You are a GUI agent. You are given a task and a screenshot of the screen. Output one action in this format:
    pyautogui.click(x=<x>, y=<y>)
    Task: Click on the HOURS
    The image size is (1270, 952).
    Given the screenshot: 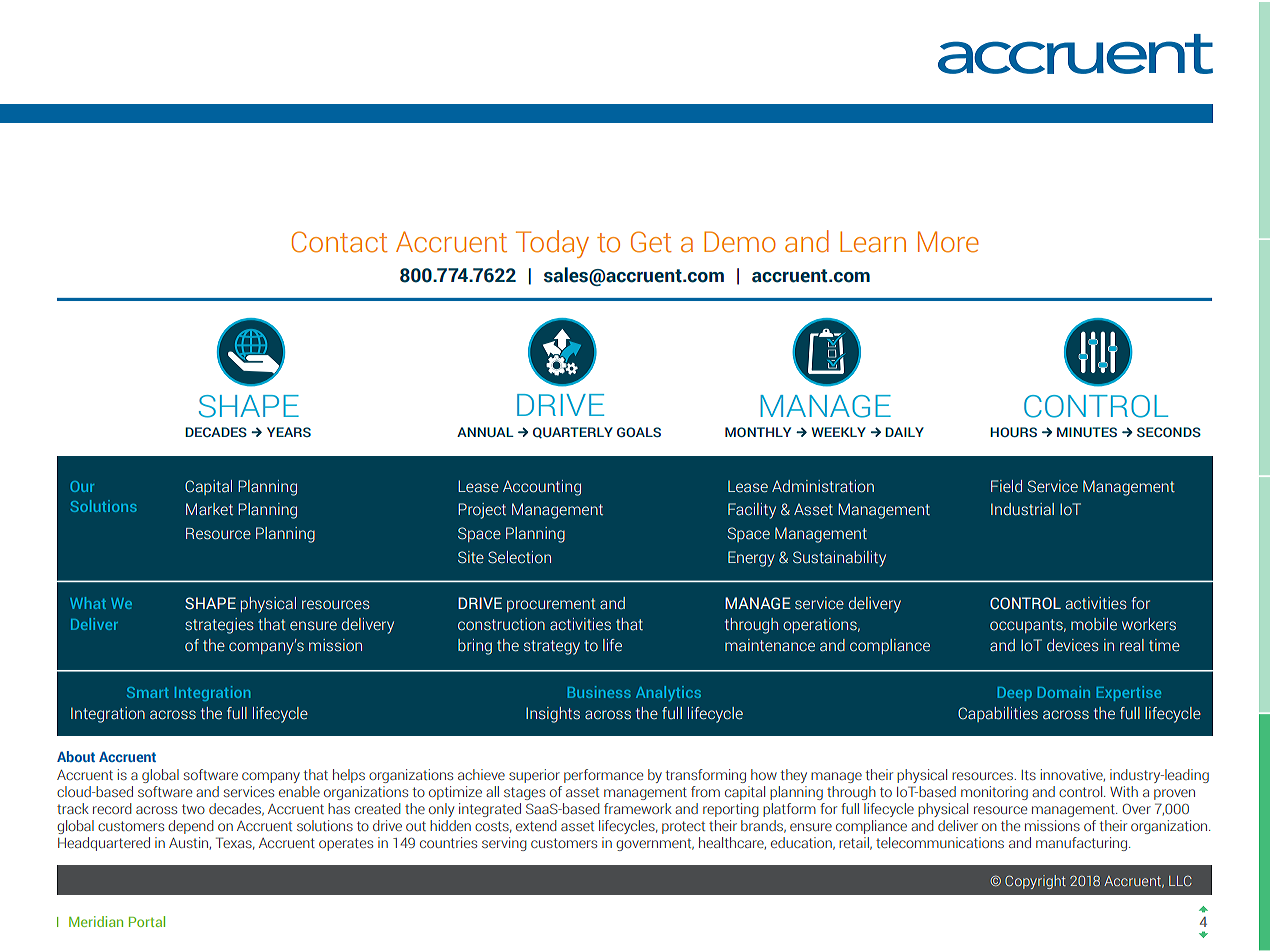 What is the action you would take?
    pyautogui.click(x=1013, y=432)
